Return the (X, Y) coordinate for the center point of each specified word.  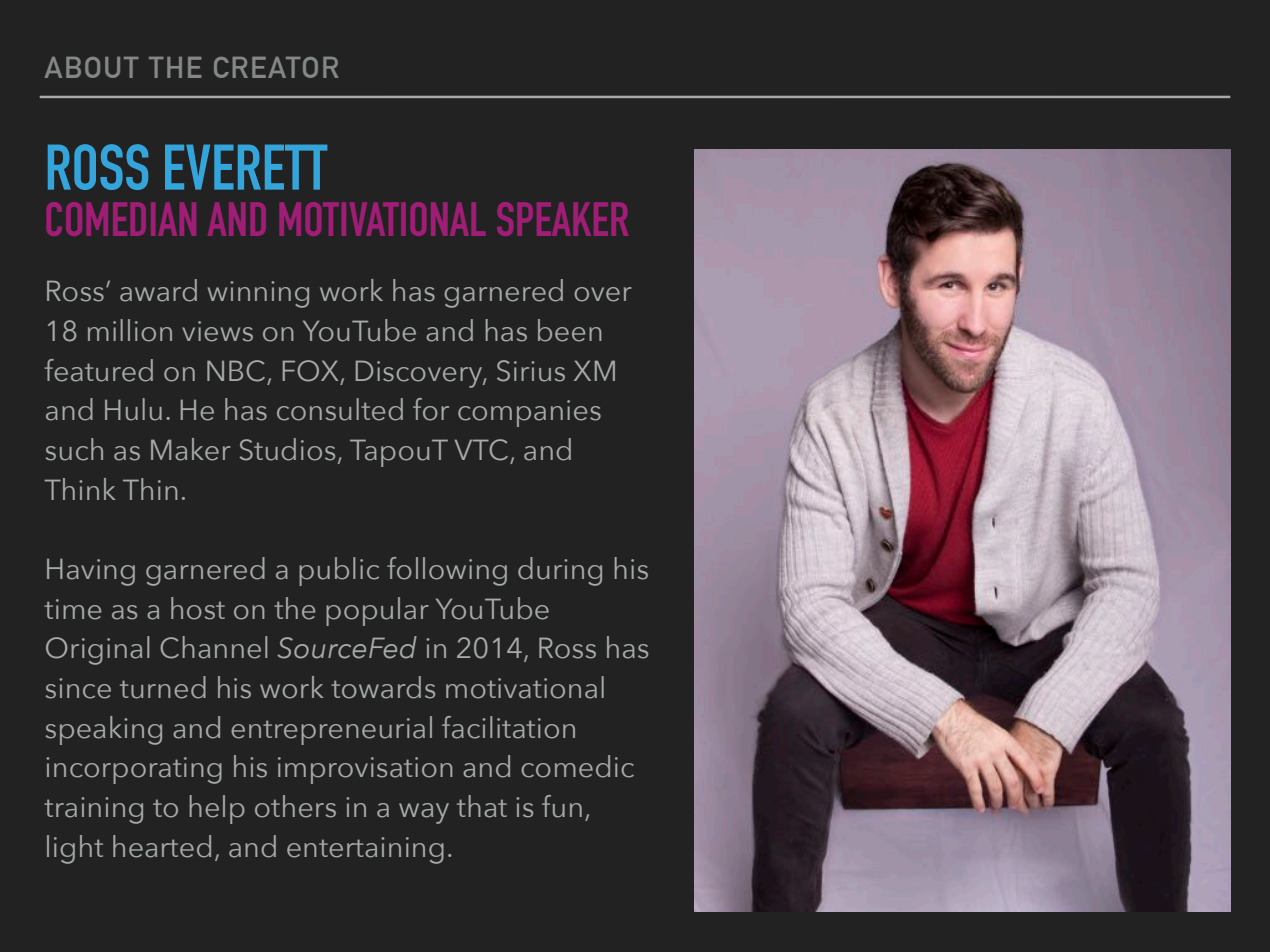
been (570, 330)
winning (258, 294)
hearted (162, 846)
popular (377, 611)
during (560, 571)
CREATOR (276, 67)
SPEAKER (562, 219)
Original (97, 650)
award (158, 290)
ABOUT (92, 67)
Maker (191, 449)
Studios (287, 449)
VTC (481, 450)
